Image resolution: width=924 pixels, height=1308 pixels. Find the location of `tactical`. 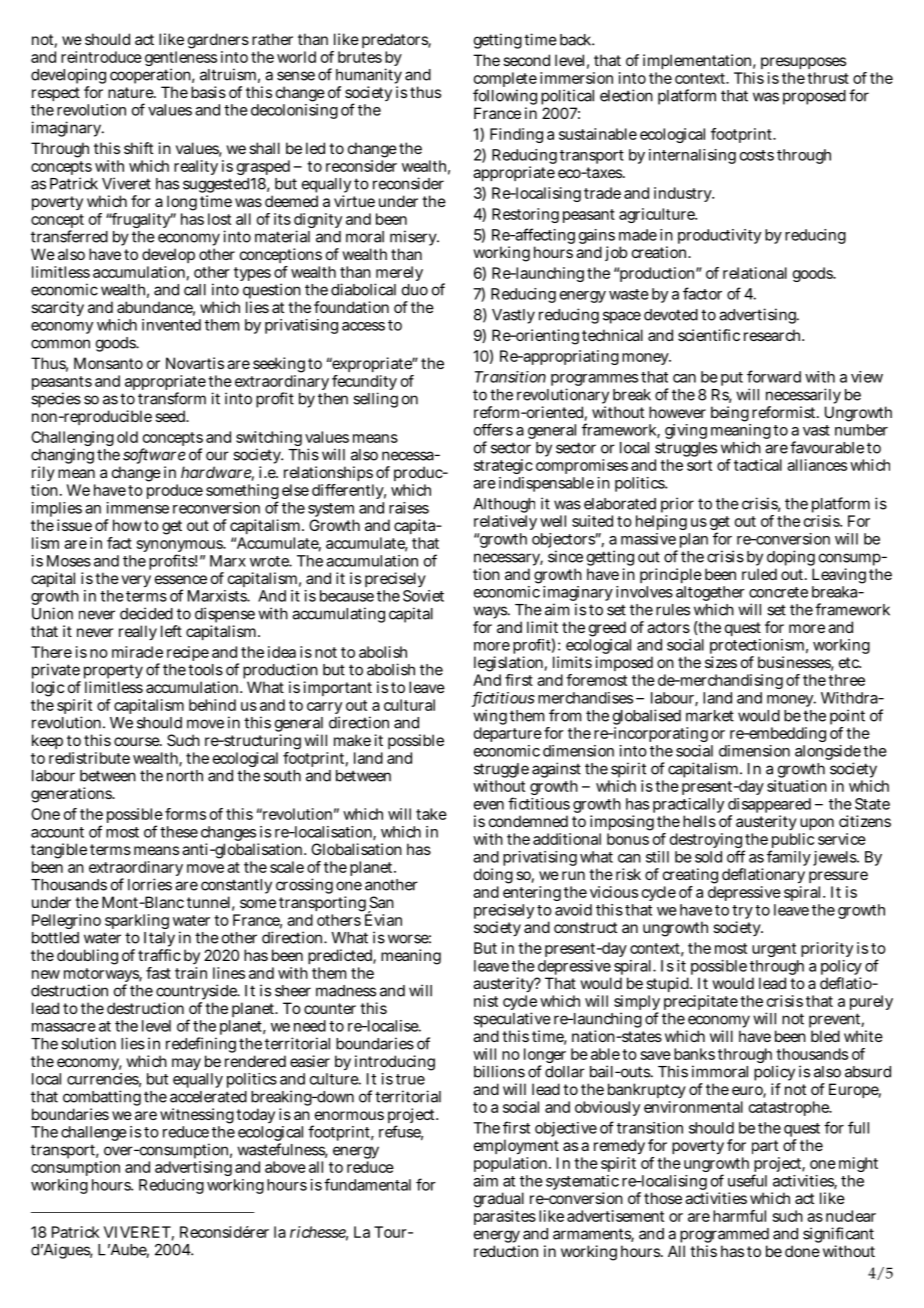

tactical is located at coordinates (758, 465).
